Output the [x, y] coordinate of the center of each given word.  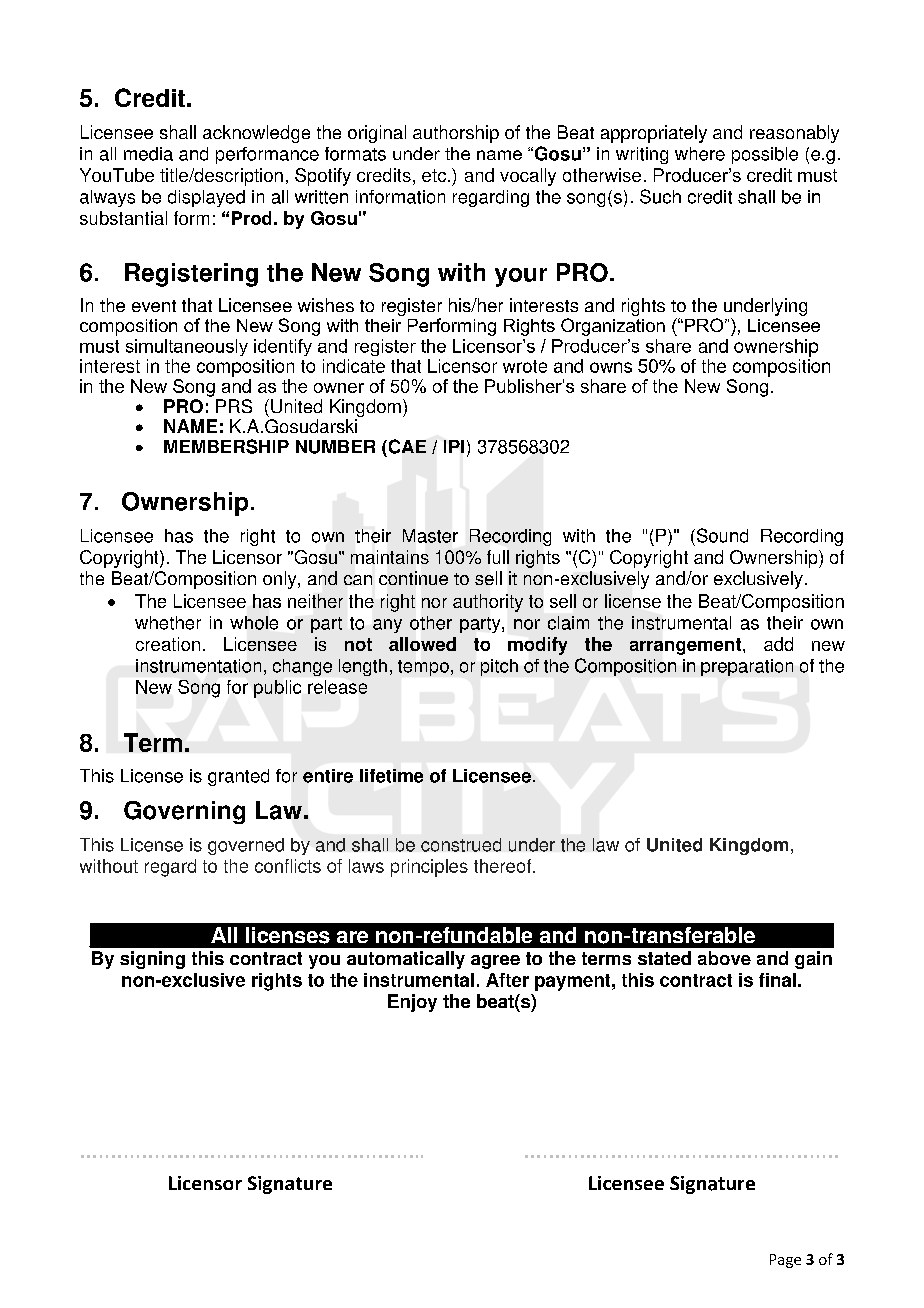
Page [785, 1261]
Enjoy [412, 1003]
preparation [747, 667]
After [507, 980]
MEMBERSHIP [226, 446]
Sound [721, 535]
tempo [423, 668]
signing [152, 960]
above [724, 958]
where [700, 154]
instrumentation [198, 666]
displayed [206, 198]
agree [495, 962]
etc [435, 175]
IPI [454, 446]
